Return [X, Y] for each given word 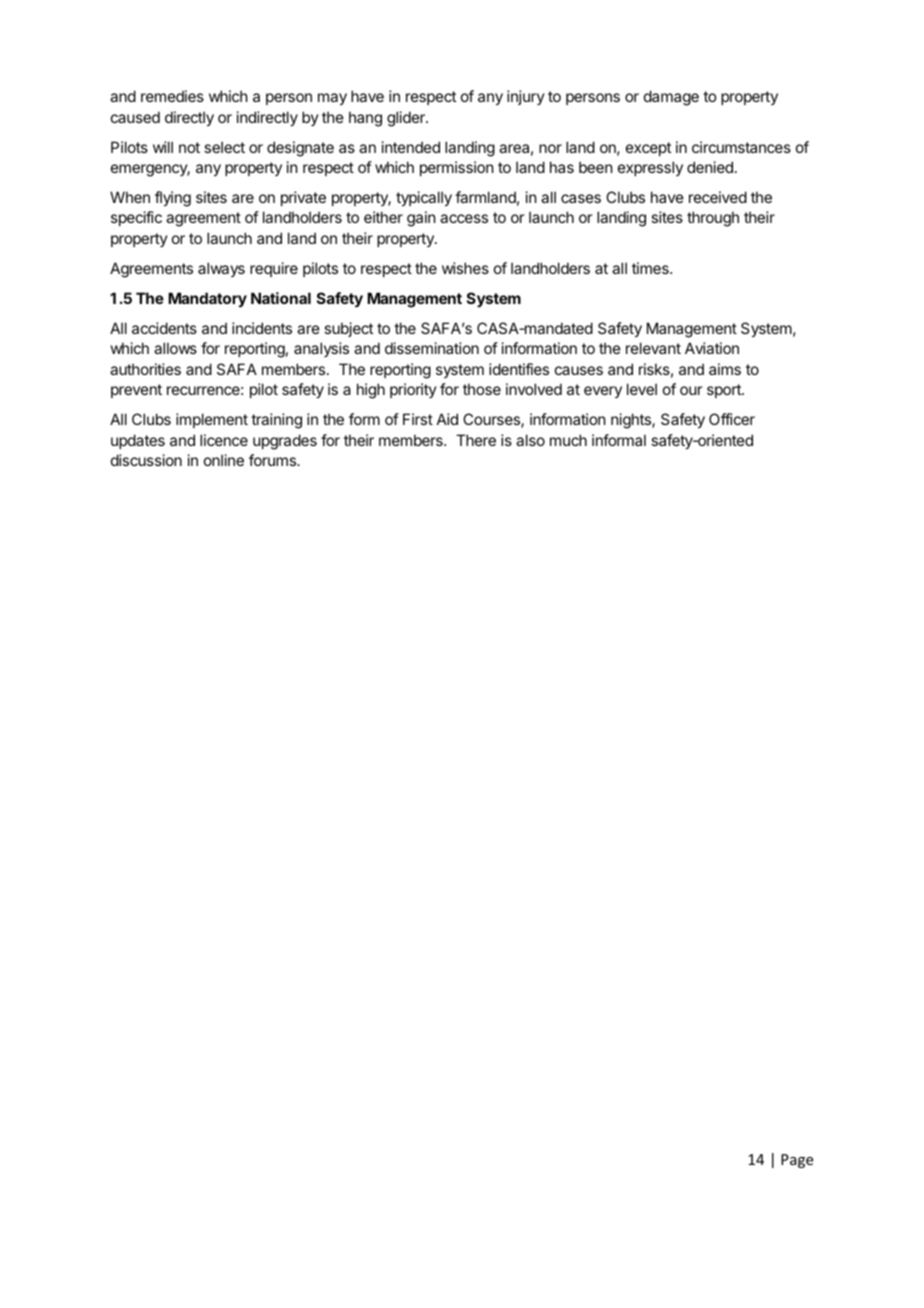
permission [456, 168]
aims [725, 369]
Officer [732, 419]
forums [273, 460]
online [224, 460]
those [482, 389]
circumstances [741, 147]
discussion [146, 460]
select [224, 147]
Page [797, 1161]
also [530, 440]
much [568, 440]
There [476, 440]
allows [175, 348]
